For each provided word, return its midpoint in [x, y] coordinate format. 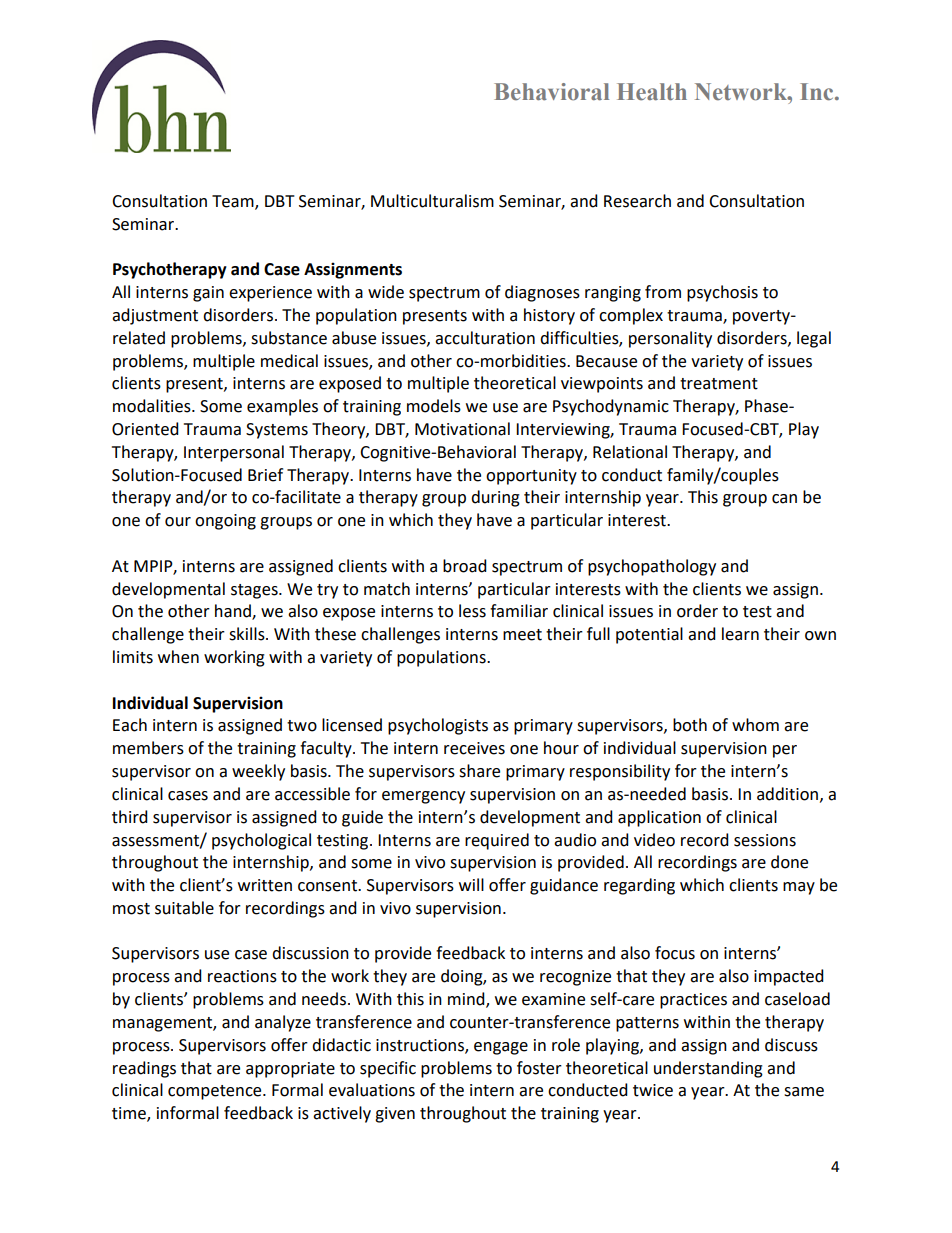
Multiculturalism [432, 201]
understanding [708, 1069]
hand [234, 612]
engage [501, 1048]
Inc [818, 92]
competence [216, 1092]
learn [740, 634]
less [472, 611]
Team [234, 202]
